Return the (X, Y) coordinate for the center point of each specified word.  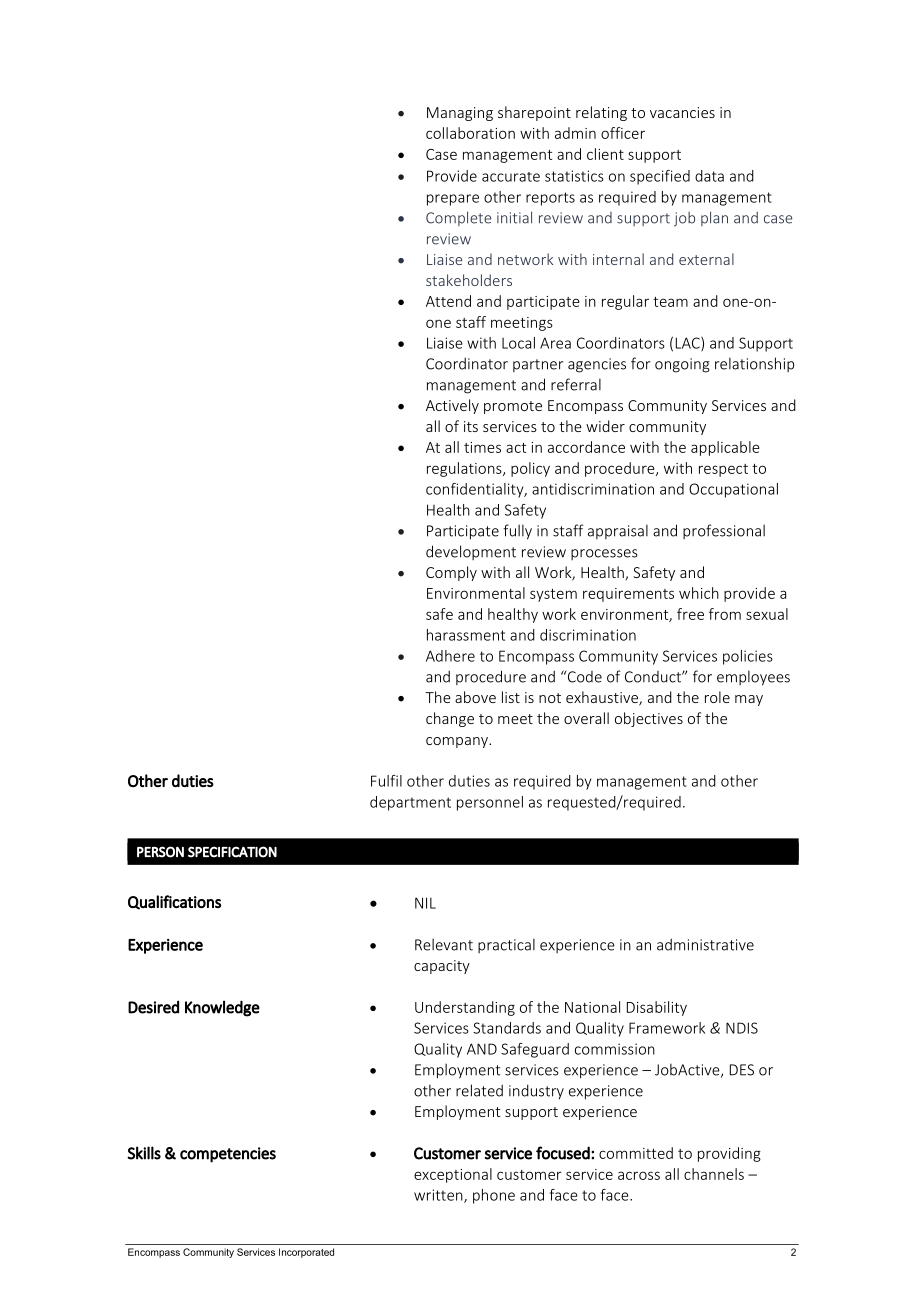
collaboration (470, 133)
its (471, 426)
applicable (725, 448)
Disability (657, 1008)
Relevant (444, 944)
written (439, 1196)
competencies (228, 1155)
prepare (453, 200)
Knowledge (222, 1008)
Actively (452, 406)
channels (714, 1174)
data (709, 176)
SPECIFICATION (232, 852)
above (475, 697)
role (717, 697)
